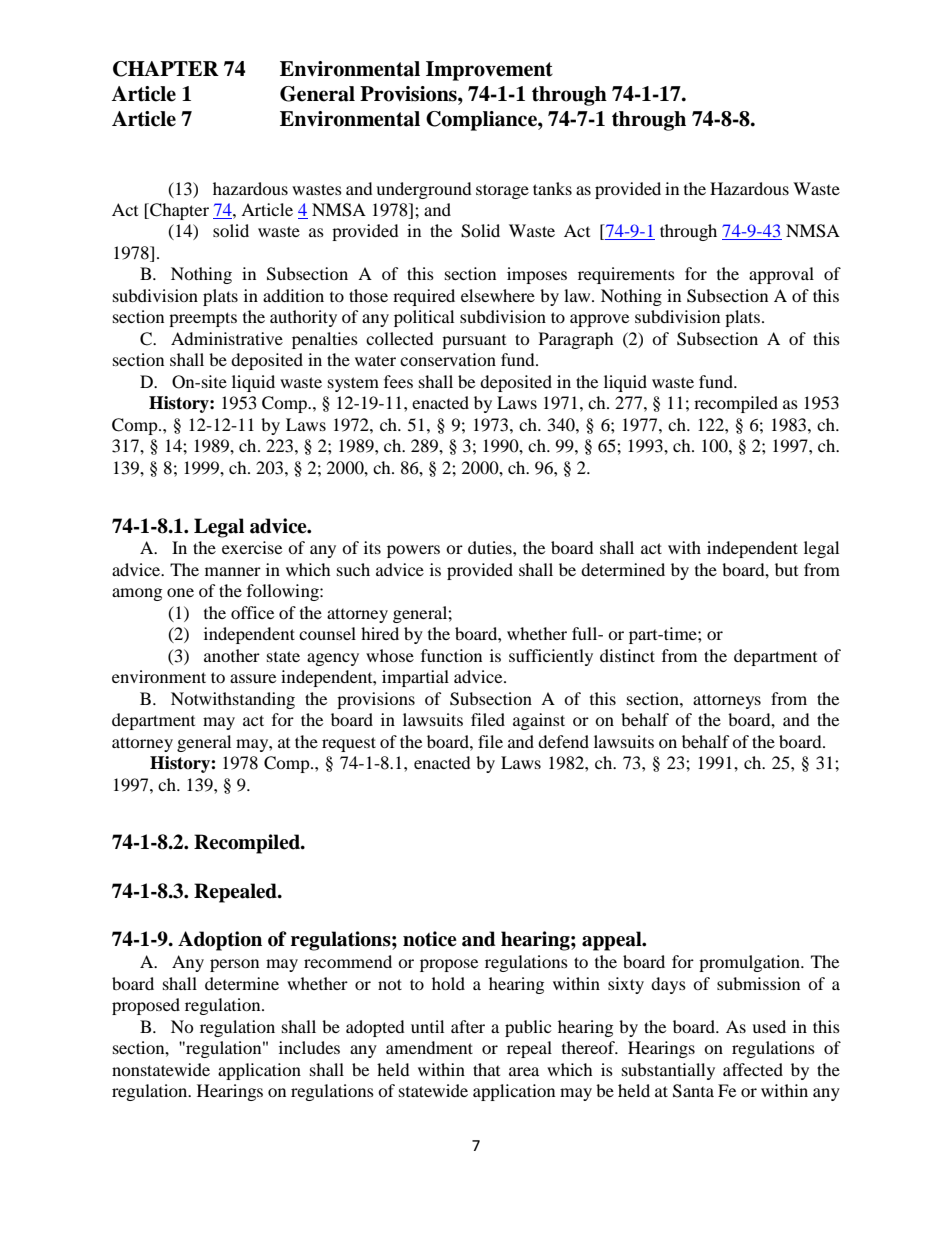 This page has width=952, height=1233. What do you see at coordinates (781, 275) in the page?
I see `approval` at bounding box center [781, 275].
